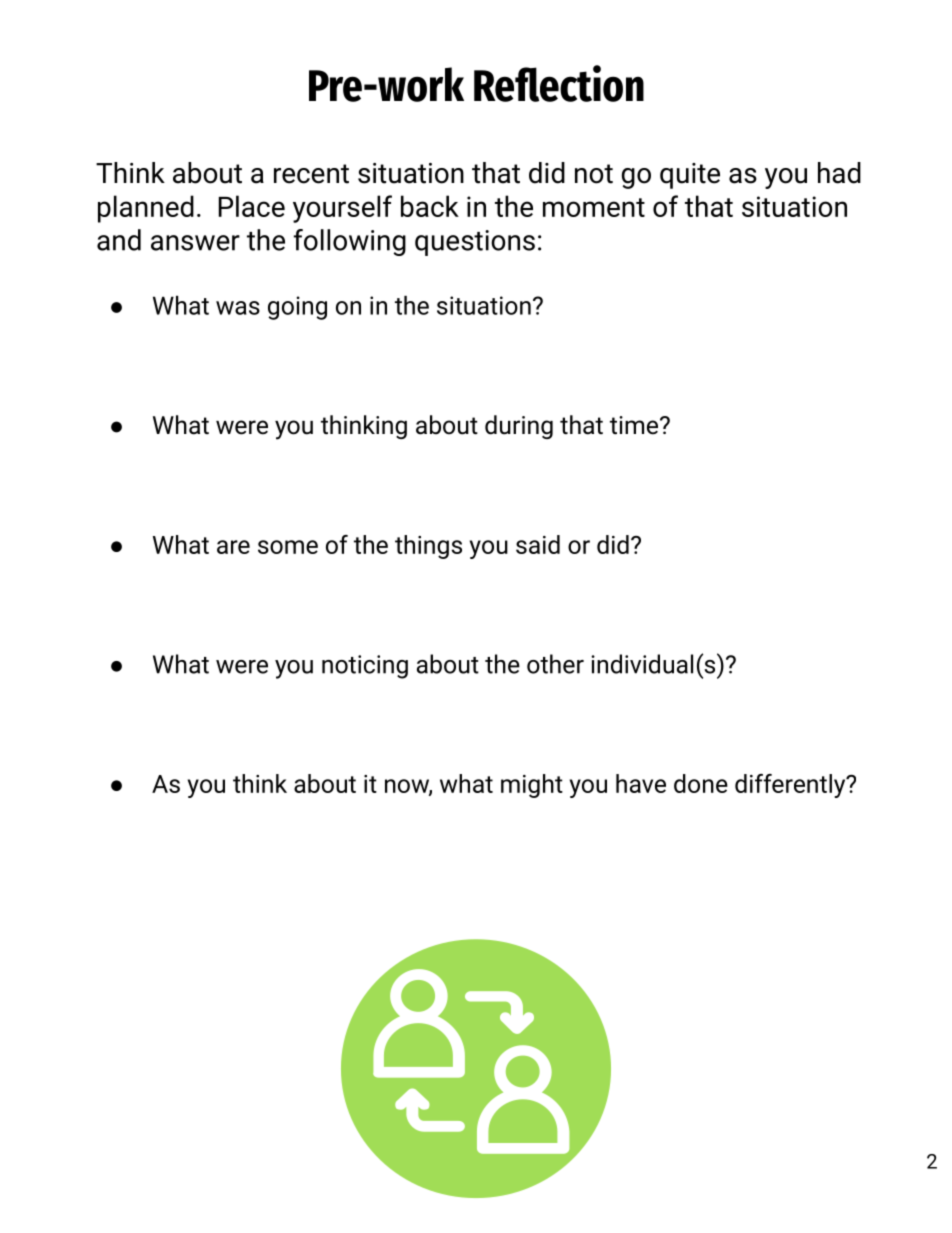 This screenshot has width=952, height=1233. I want to click on things, so click(428, 547).
